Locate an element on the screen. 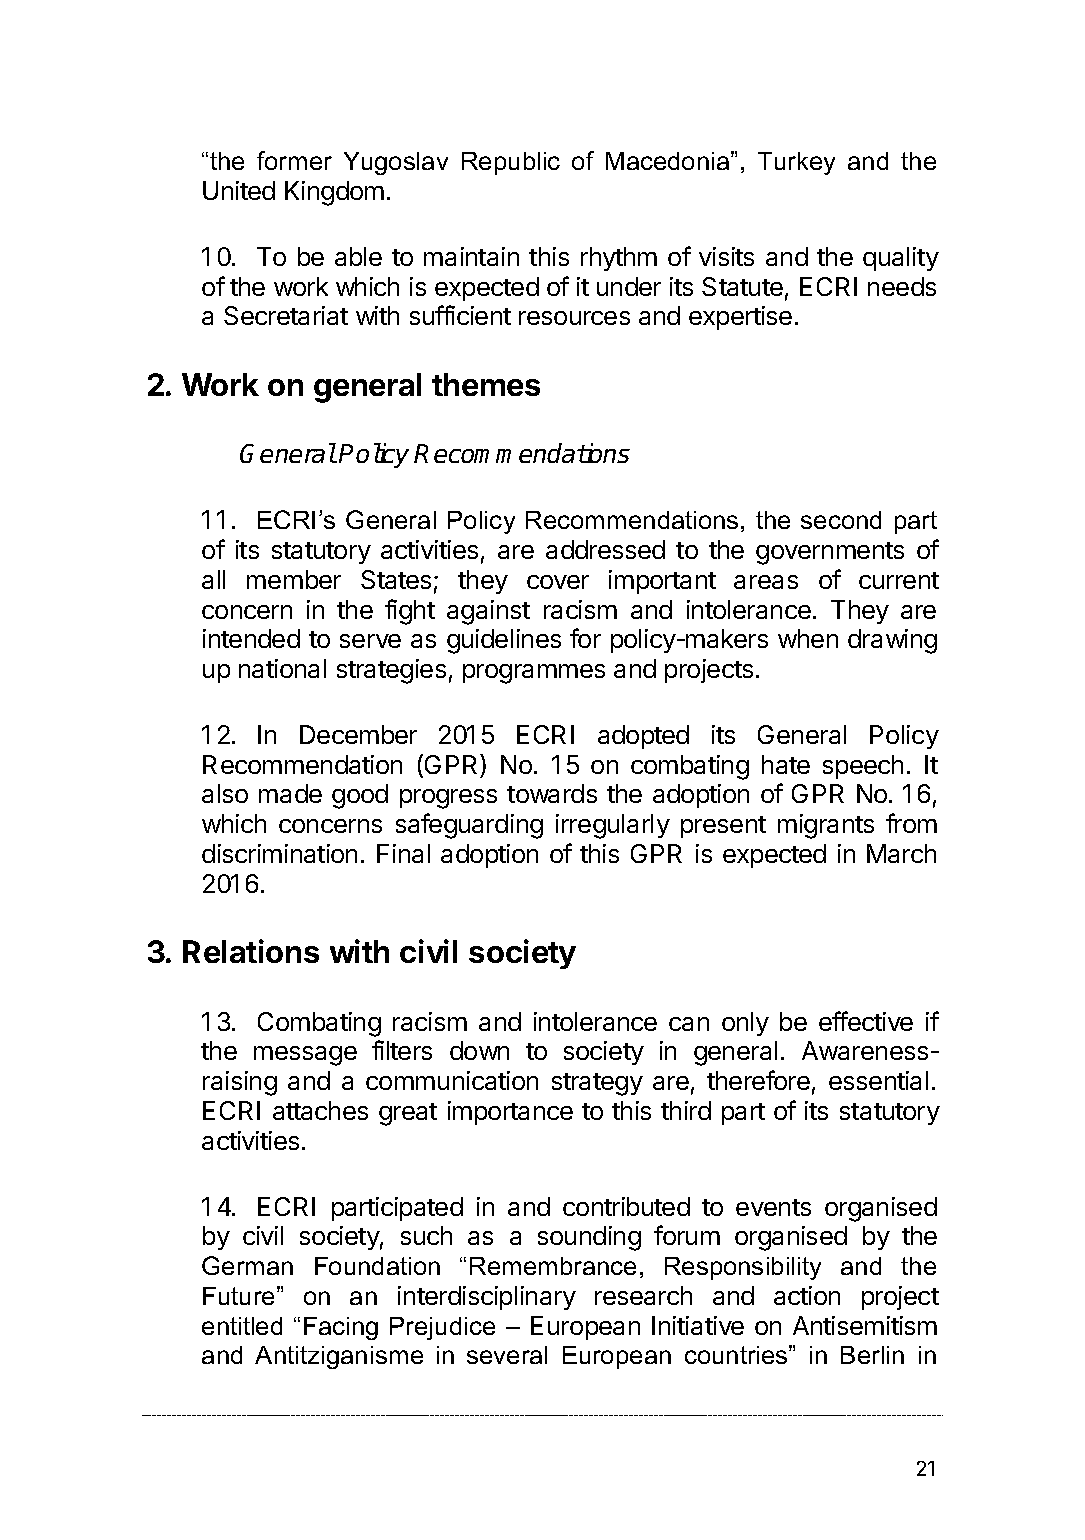 The height and width of the screenshot is (1540, 1085). Facing is located at coordinates (341, 1328).
